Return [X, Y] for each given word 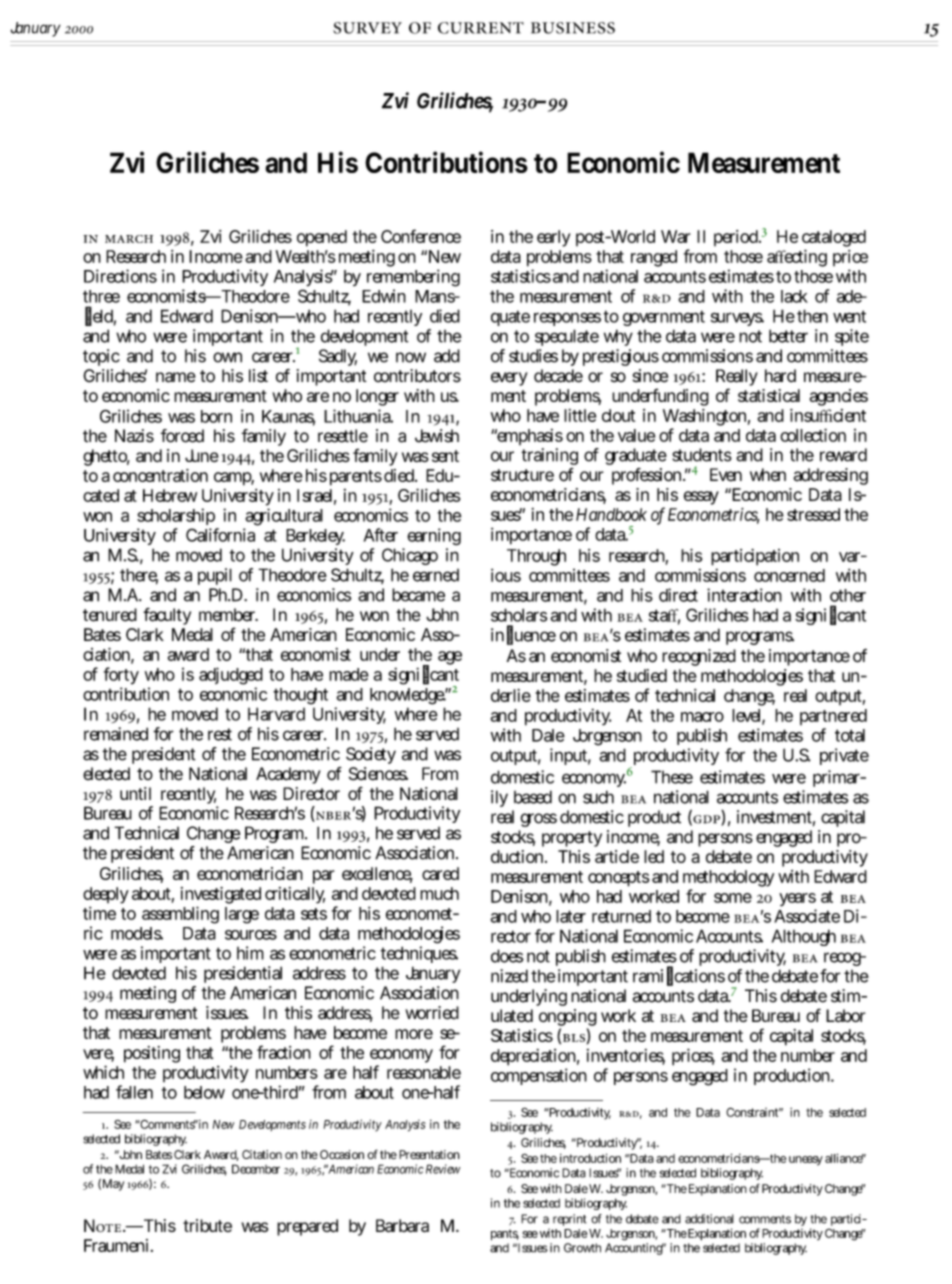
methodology [728, 880]
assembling [180, 915]
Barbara [402, 1226]
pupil [215, 576]
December [256, 1169]
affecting [797, 258]
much [439, 893]
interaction [744, 595]
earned [436, 575]
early [553, 238]
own [227, 357]
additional [709, 1219]
